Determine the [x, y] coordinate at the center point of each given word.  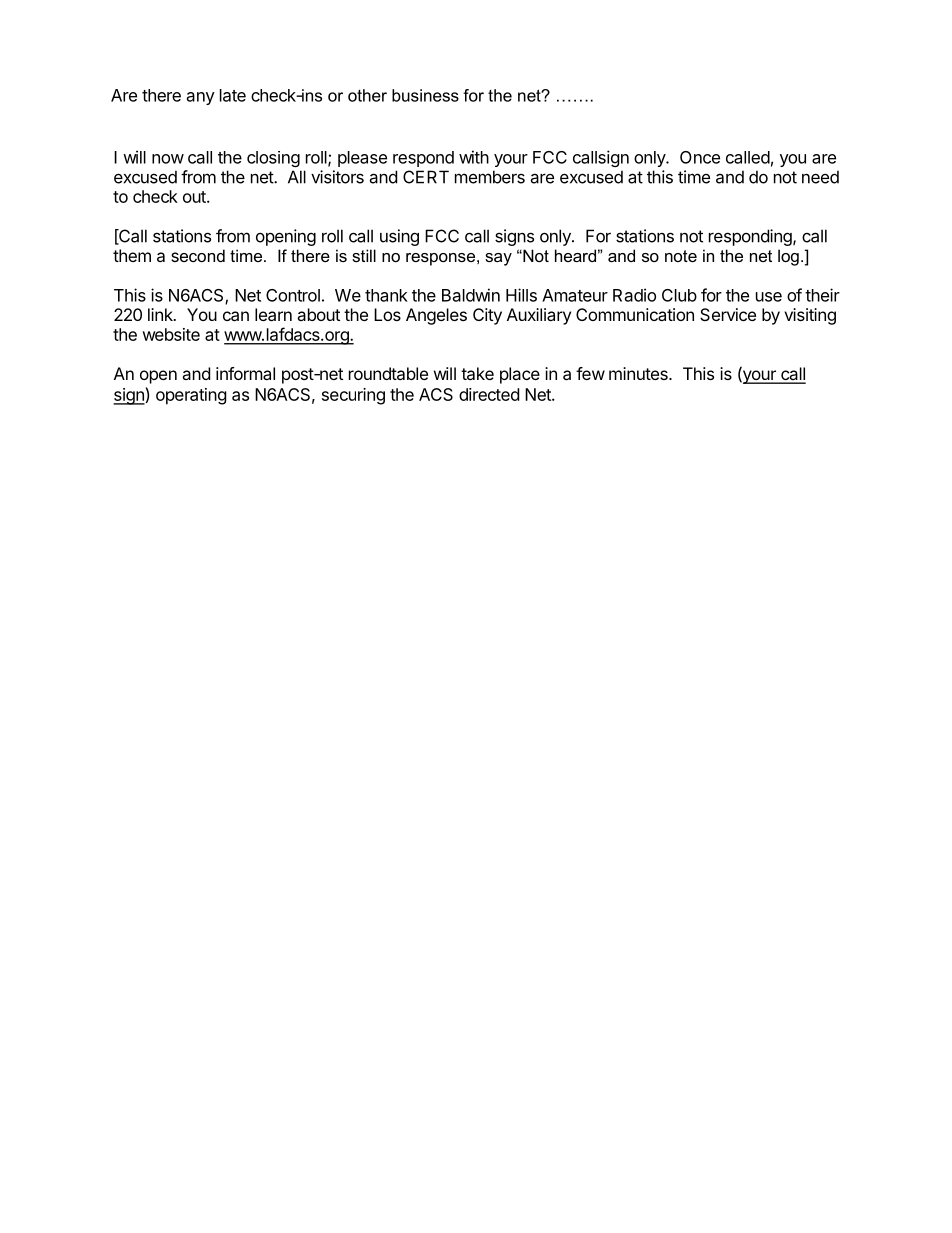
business [425, 95]
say [498, 259]
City [487, 316]
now [168, 159]
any [201, 98]
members [490, 177]
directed [489, 394]
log [788, 257]
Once [700, 157]
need [820, 177]
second [198, 255]
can [236, 316]
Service [728, 314]
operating [191, 396]
